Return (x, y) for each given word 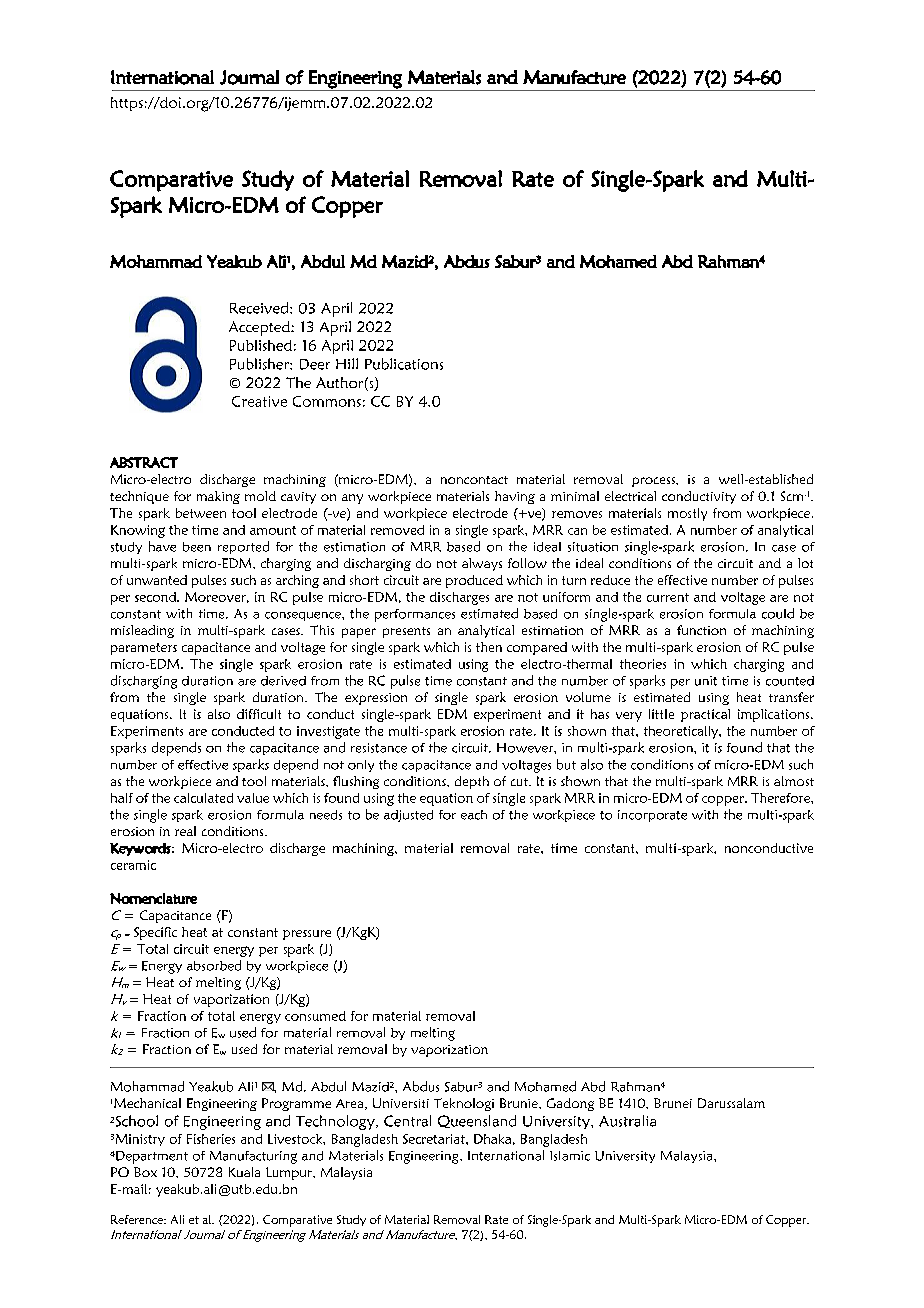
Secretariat (435, 1139)
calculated (203, 798)
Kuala (244, 1172)
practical (705, 715)
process (654, 482)
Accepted (260, 328)
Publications (404, 364)
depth (472, 782)
